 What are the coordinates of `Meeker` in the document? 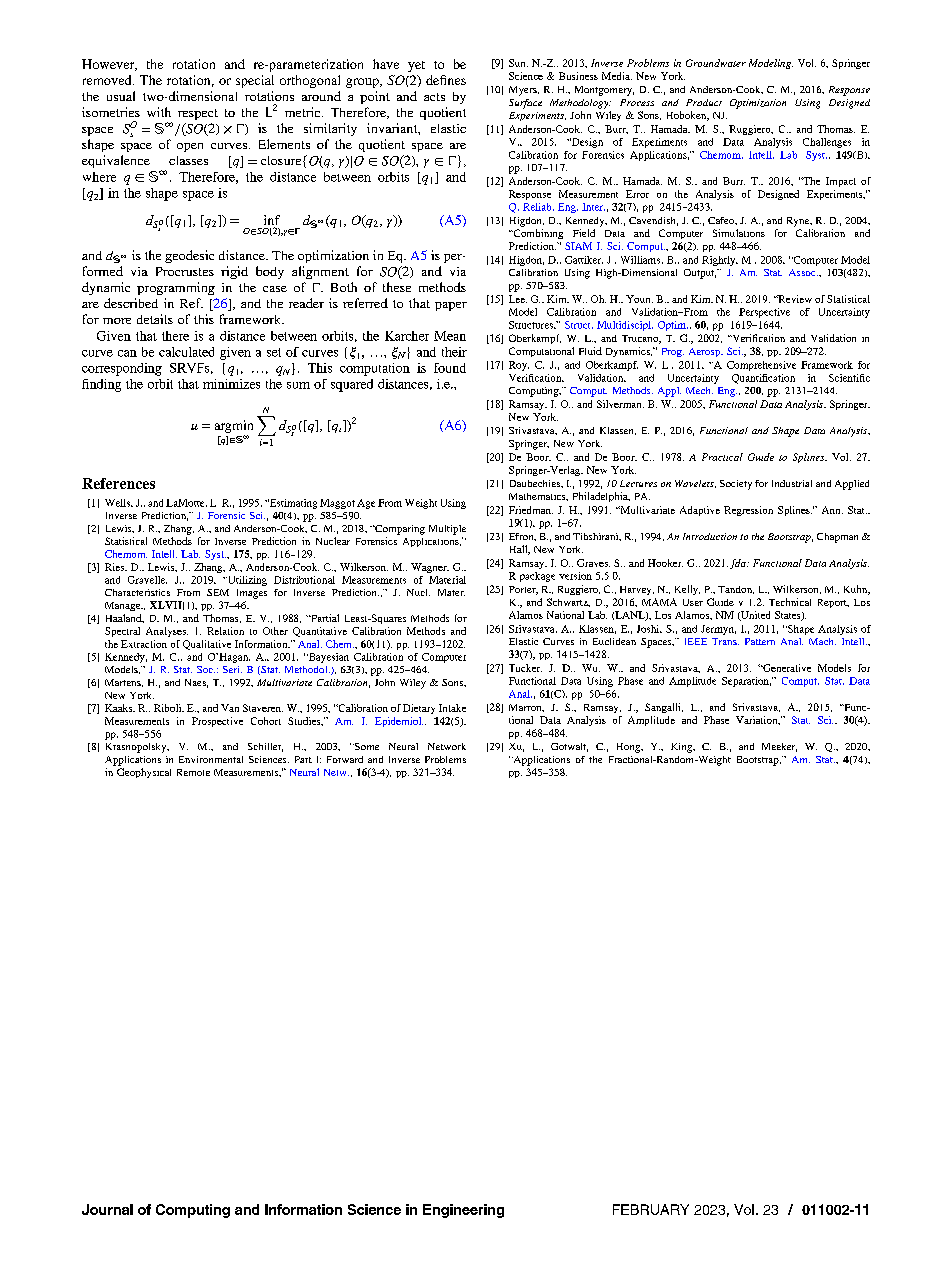 It's located at (779, 747).
